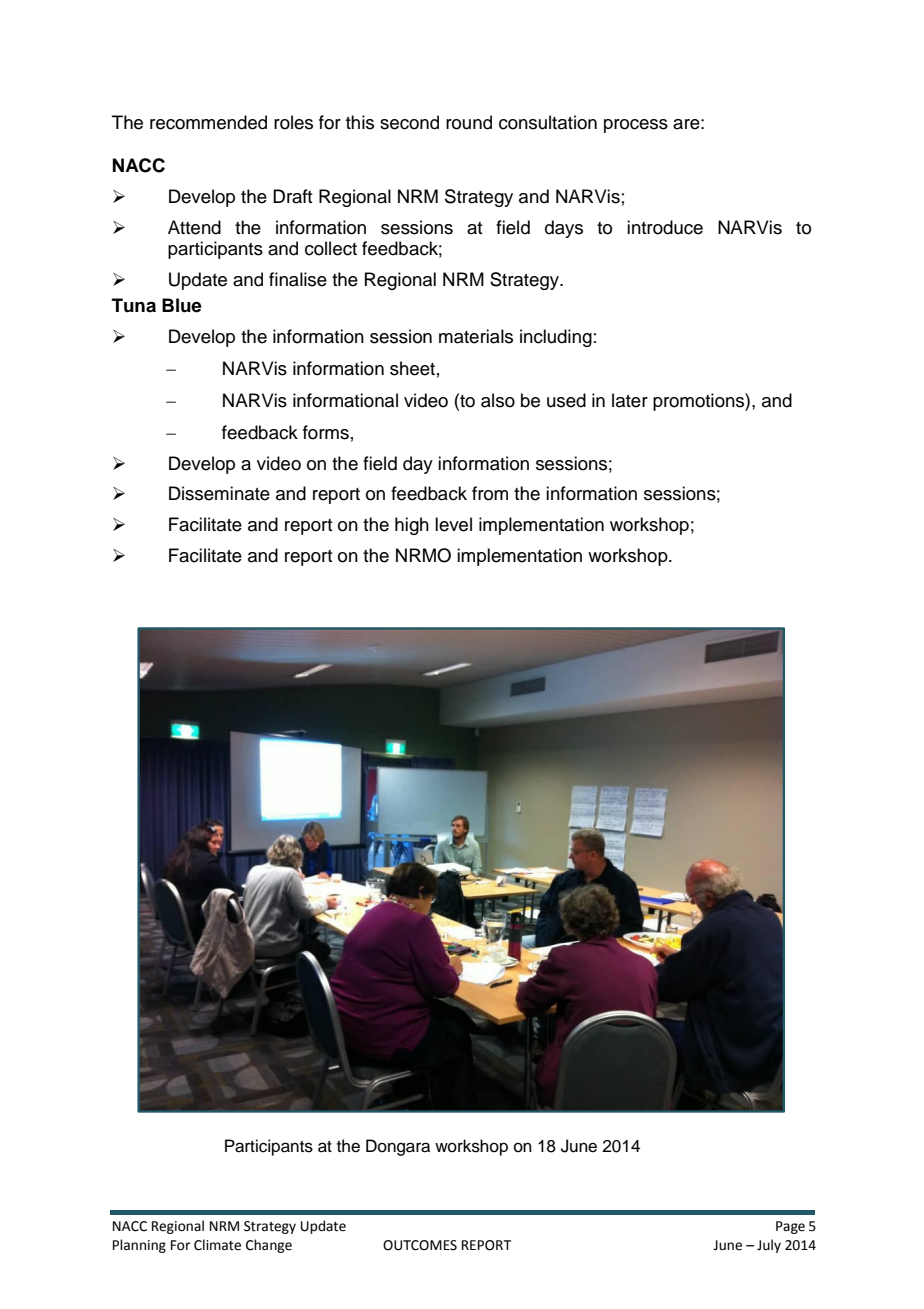  Describe the element at coordinates (219, 493) in the screenshot. I see `Disseminate` at that location.
